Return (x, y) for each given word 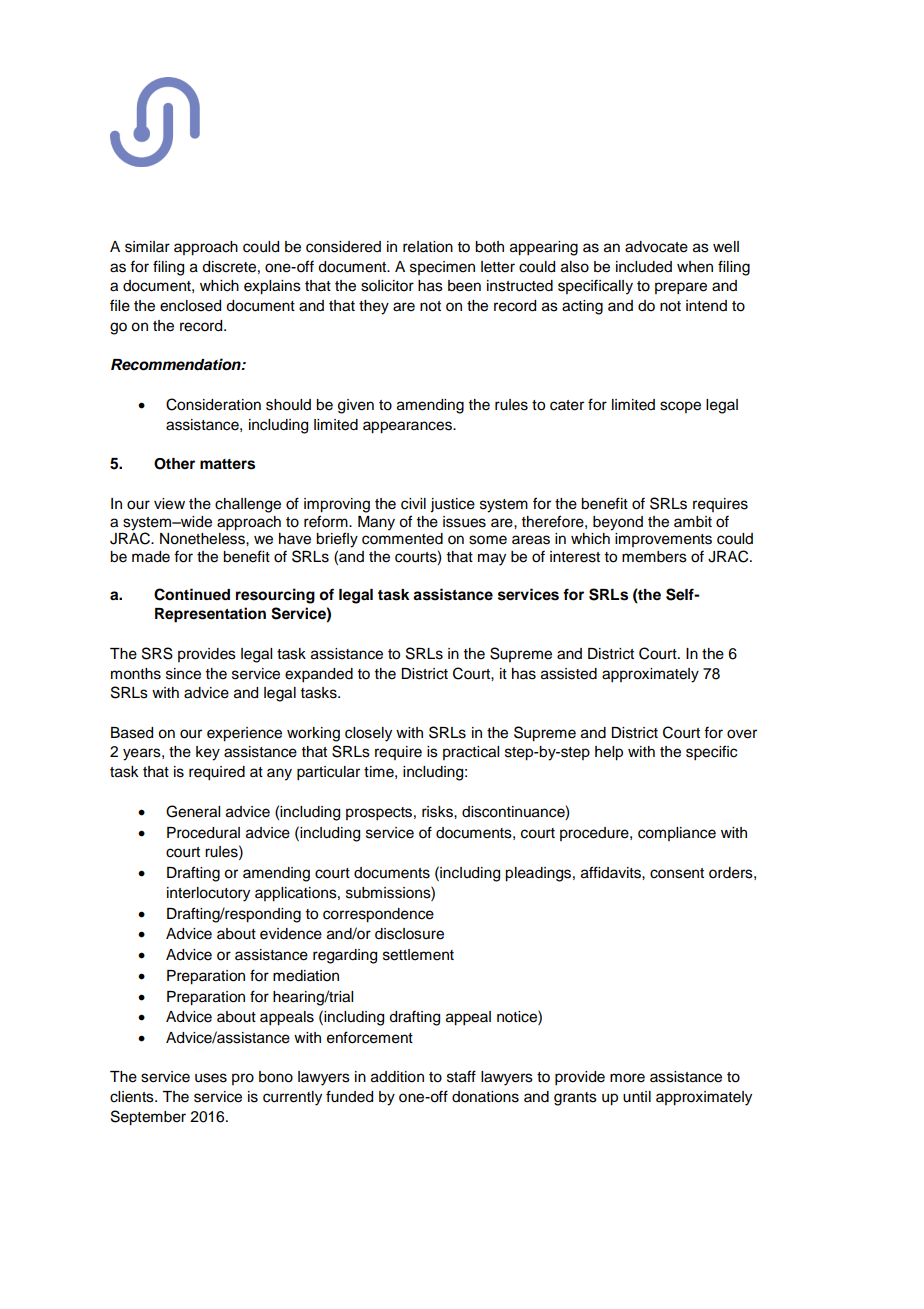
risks (438, 812)
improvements (663, 540)
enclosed (190, 306)
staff (461, 1076)
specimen (442, 268)
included (644, 267)
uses (211, 1078)
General (193, 811)
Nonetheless (203, 539)
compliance (677, 834)
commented (402, 539)
